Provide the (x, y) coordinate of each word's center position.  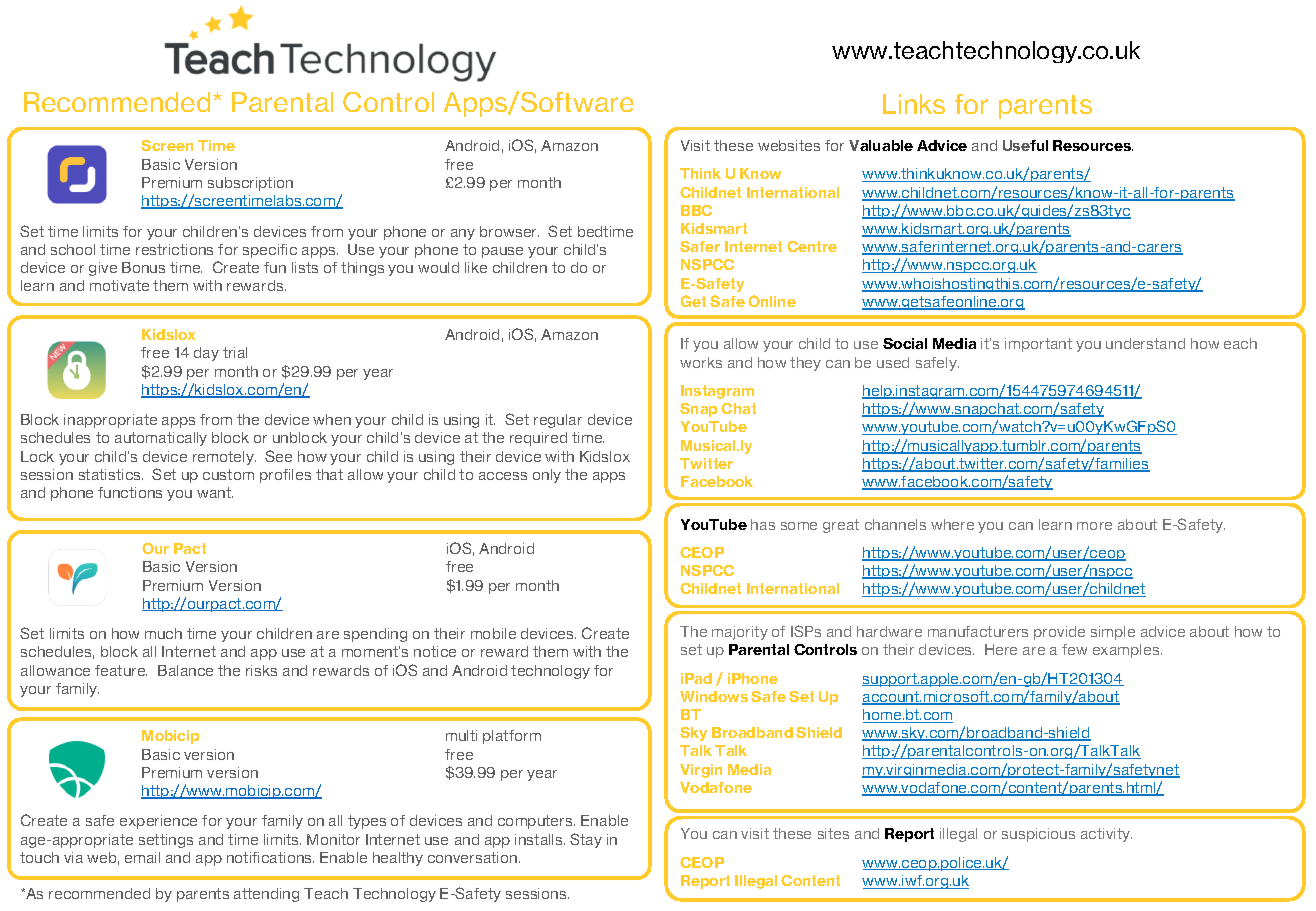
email (142, 857)
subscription (250, 184)
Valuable (881, 145)
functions (130, 492)
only (547, 476)
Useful (1025, 145)
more (1094, 526)
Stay (586, 840)
